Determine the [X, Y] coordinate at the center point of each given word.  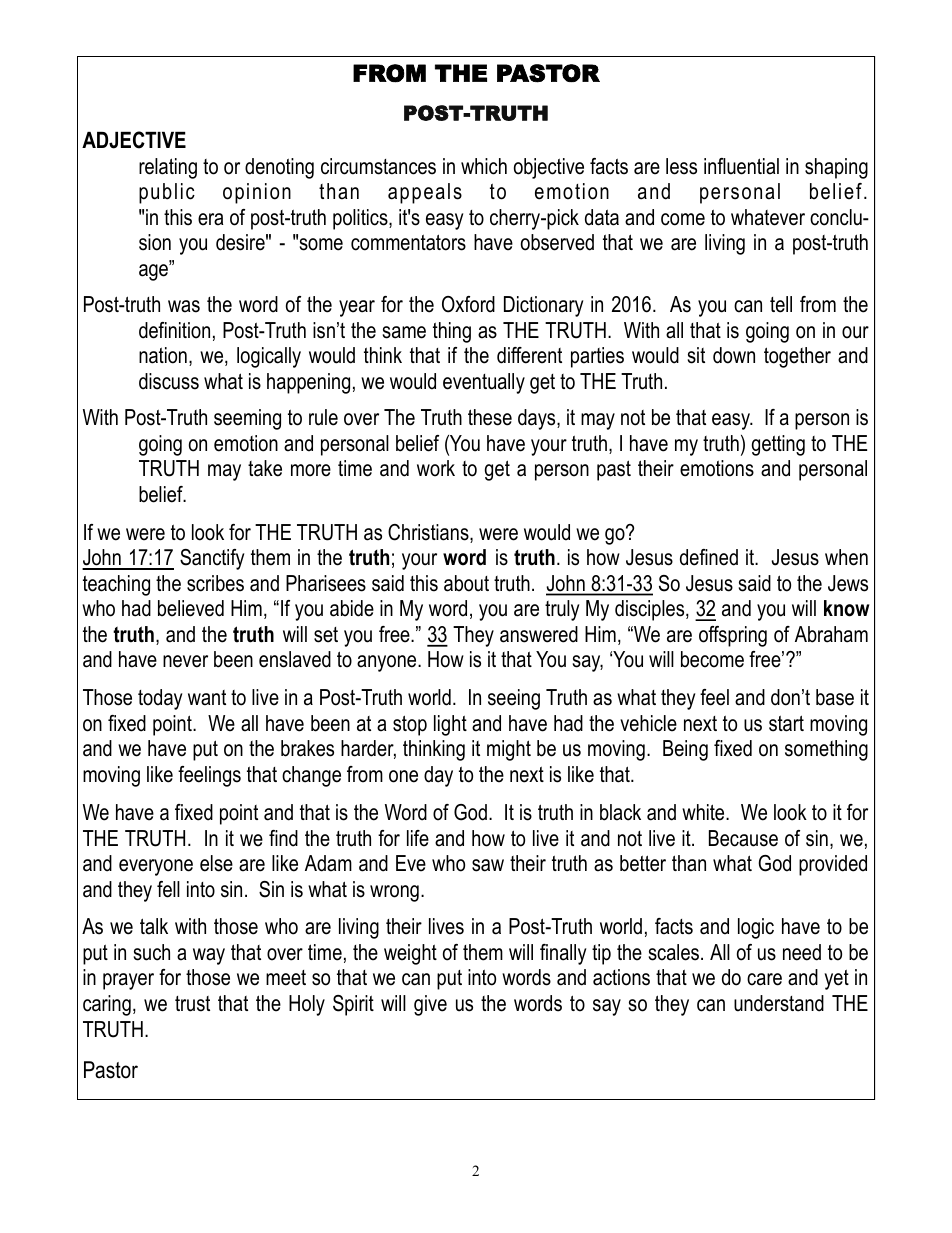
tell [781, 304]
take [265, 468]
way [209, 956]
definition [174, 330]
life [418, 838]
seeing [514, 699]
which [484, 166]
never [185, 661]
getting [778, 445]
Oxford [468, 304]
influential [741, 166]
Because [743, 838]
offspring [733, 636]
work [436, 468]
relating [168, 168]
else [216, 863]
